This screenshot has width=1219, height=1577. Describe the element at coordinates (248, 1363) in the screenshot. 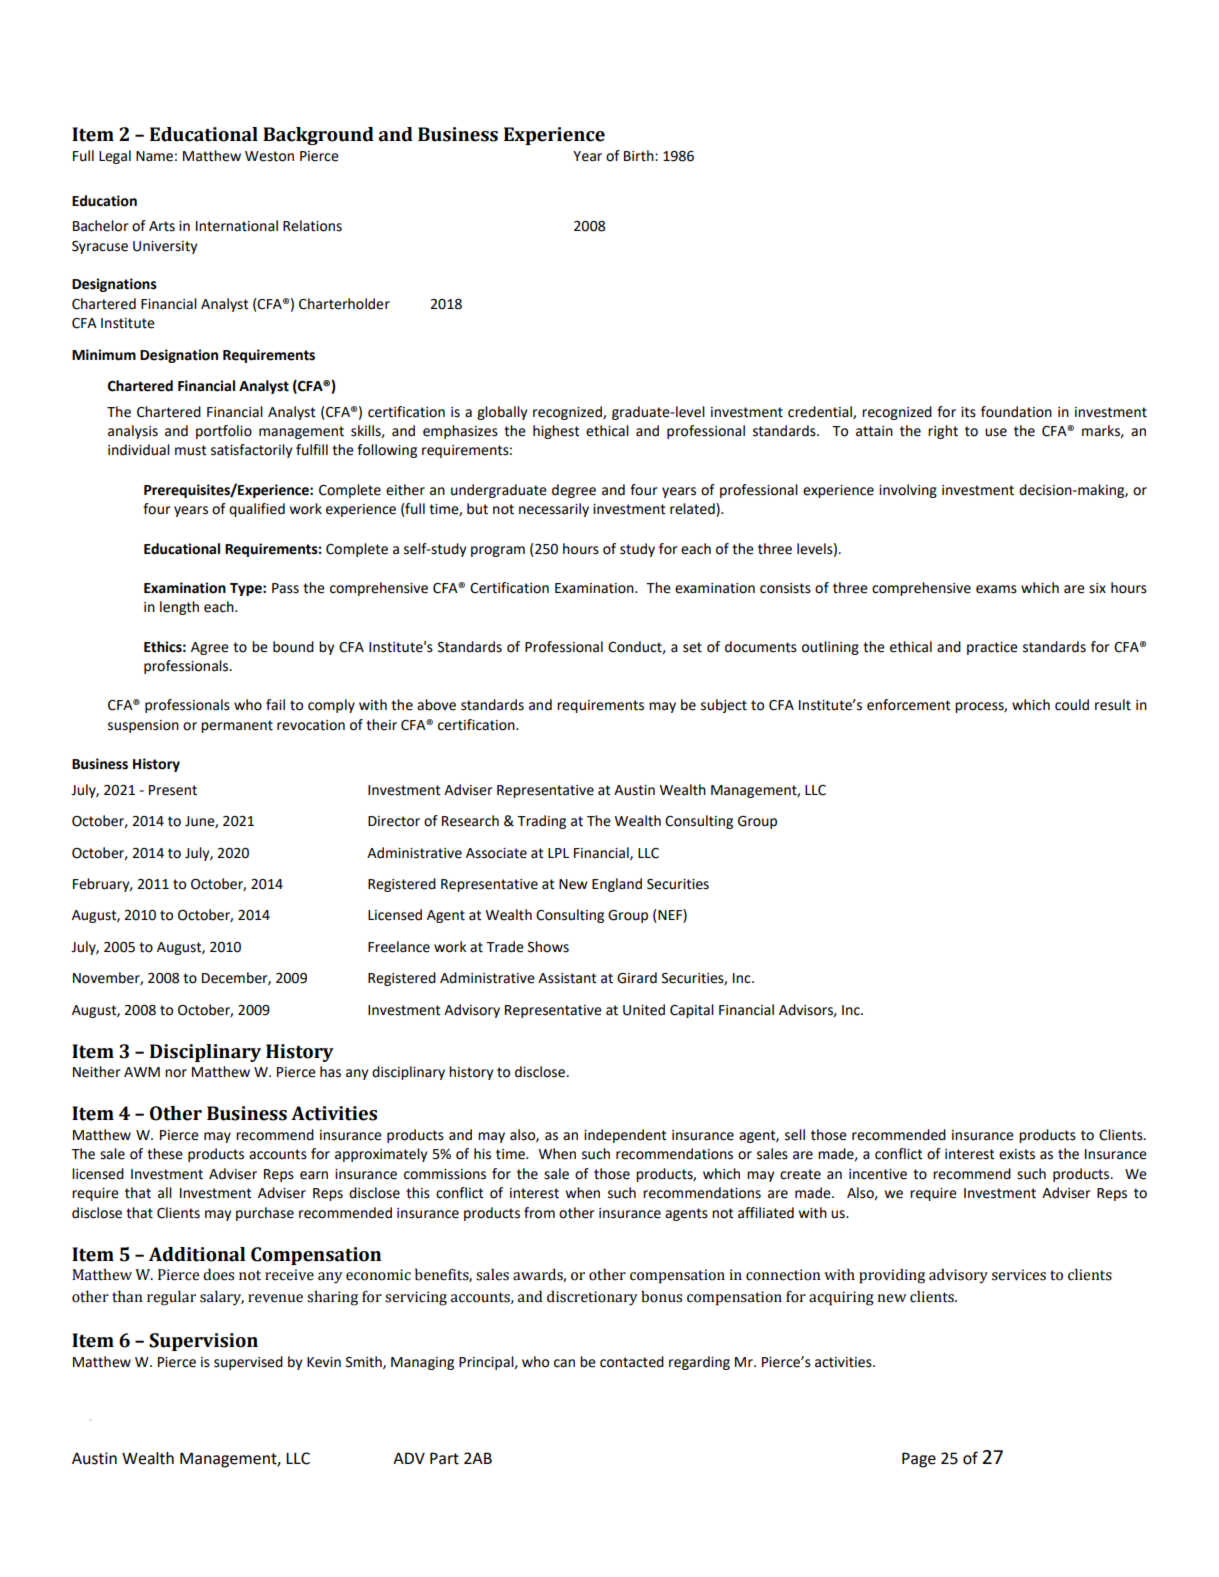

I see `supervised` at that location.
